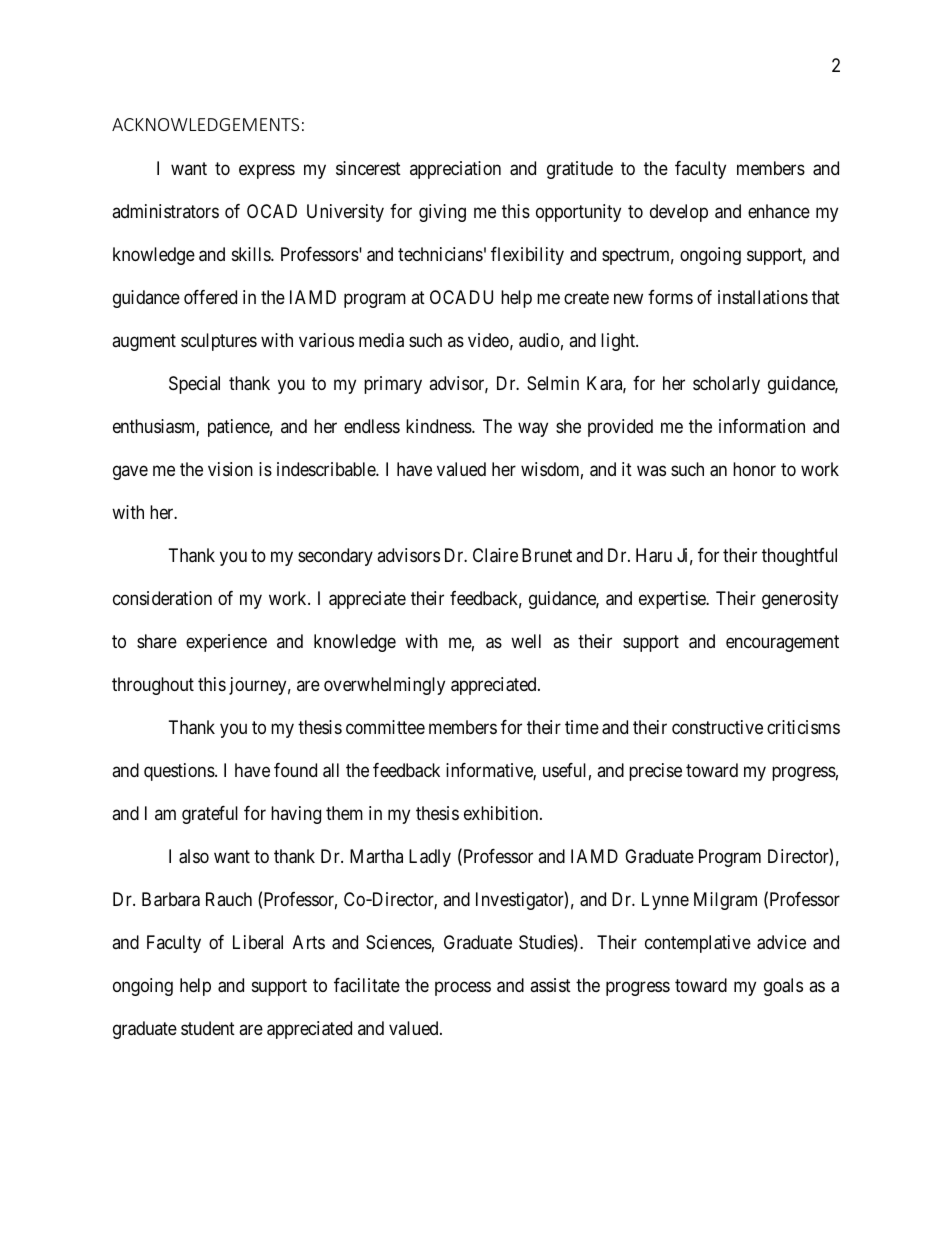 This screenshot has width=952, height=1233. I want to click on scholarly, so click(726, 385).
